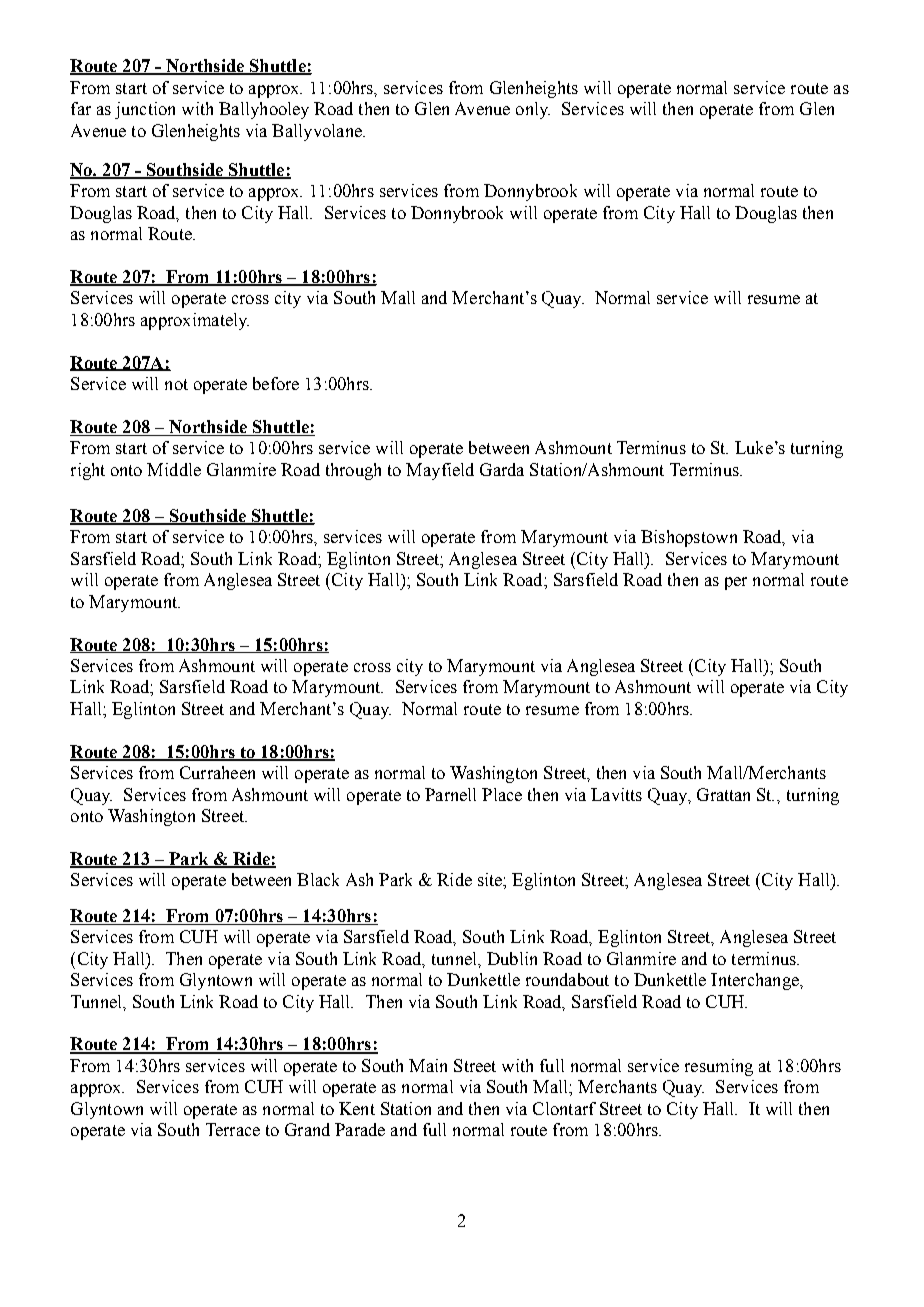 The image size is (924, 1307). Describe the element at coordinates (428, 1065) in the page. I see `Main` at that location.
